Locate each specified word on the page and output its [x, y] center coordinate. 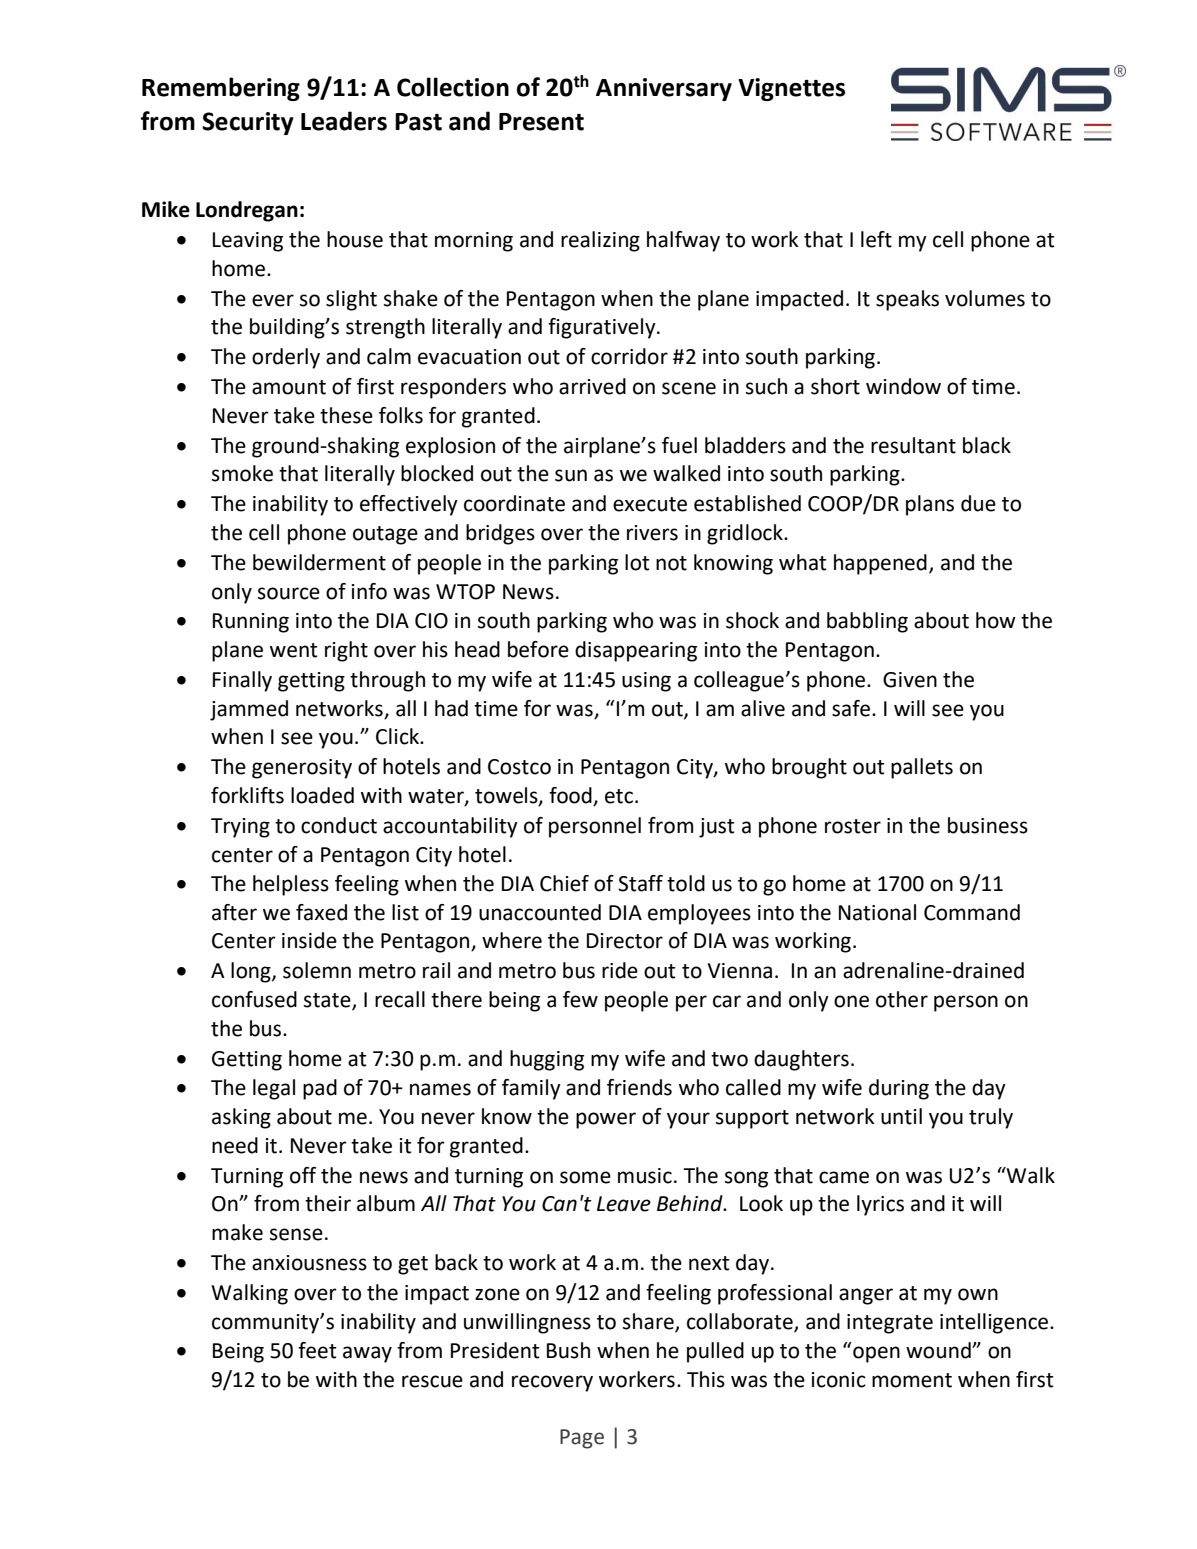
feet [317, 1350]
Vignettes [791, 89]
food [571, 796]
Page [582, 1439]
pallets [922, 768]
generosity [302, 769]
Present [541, 122]
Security [248, 123]
